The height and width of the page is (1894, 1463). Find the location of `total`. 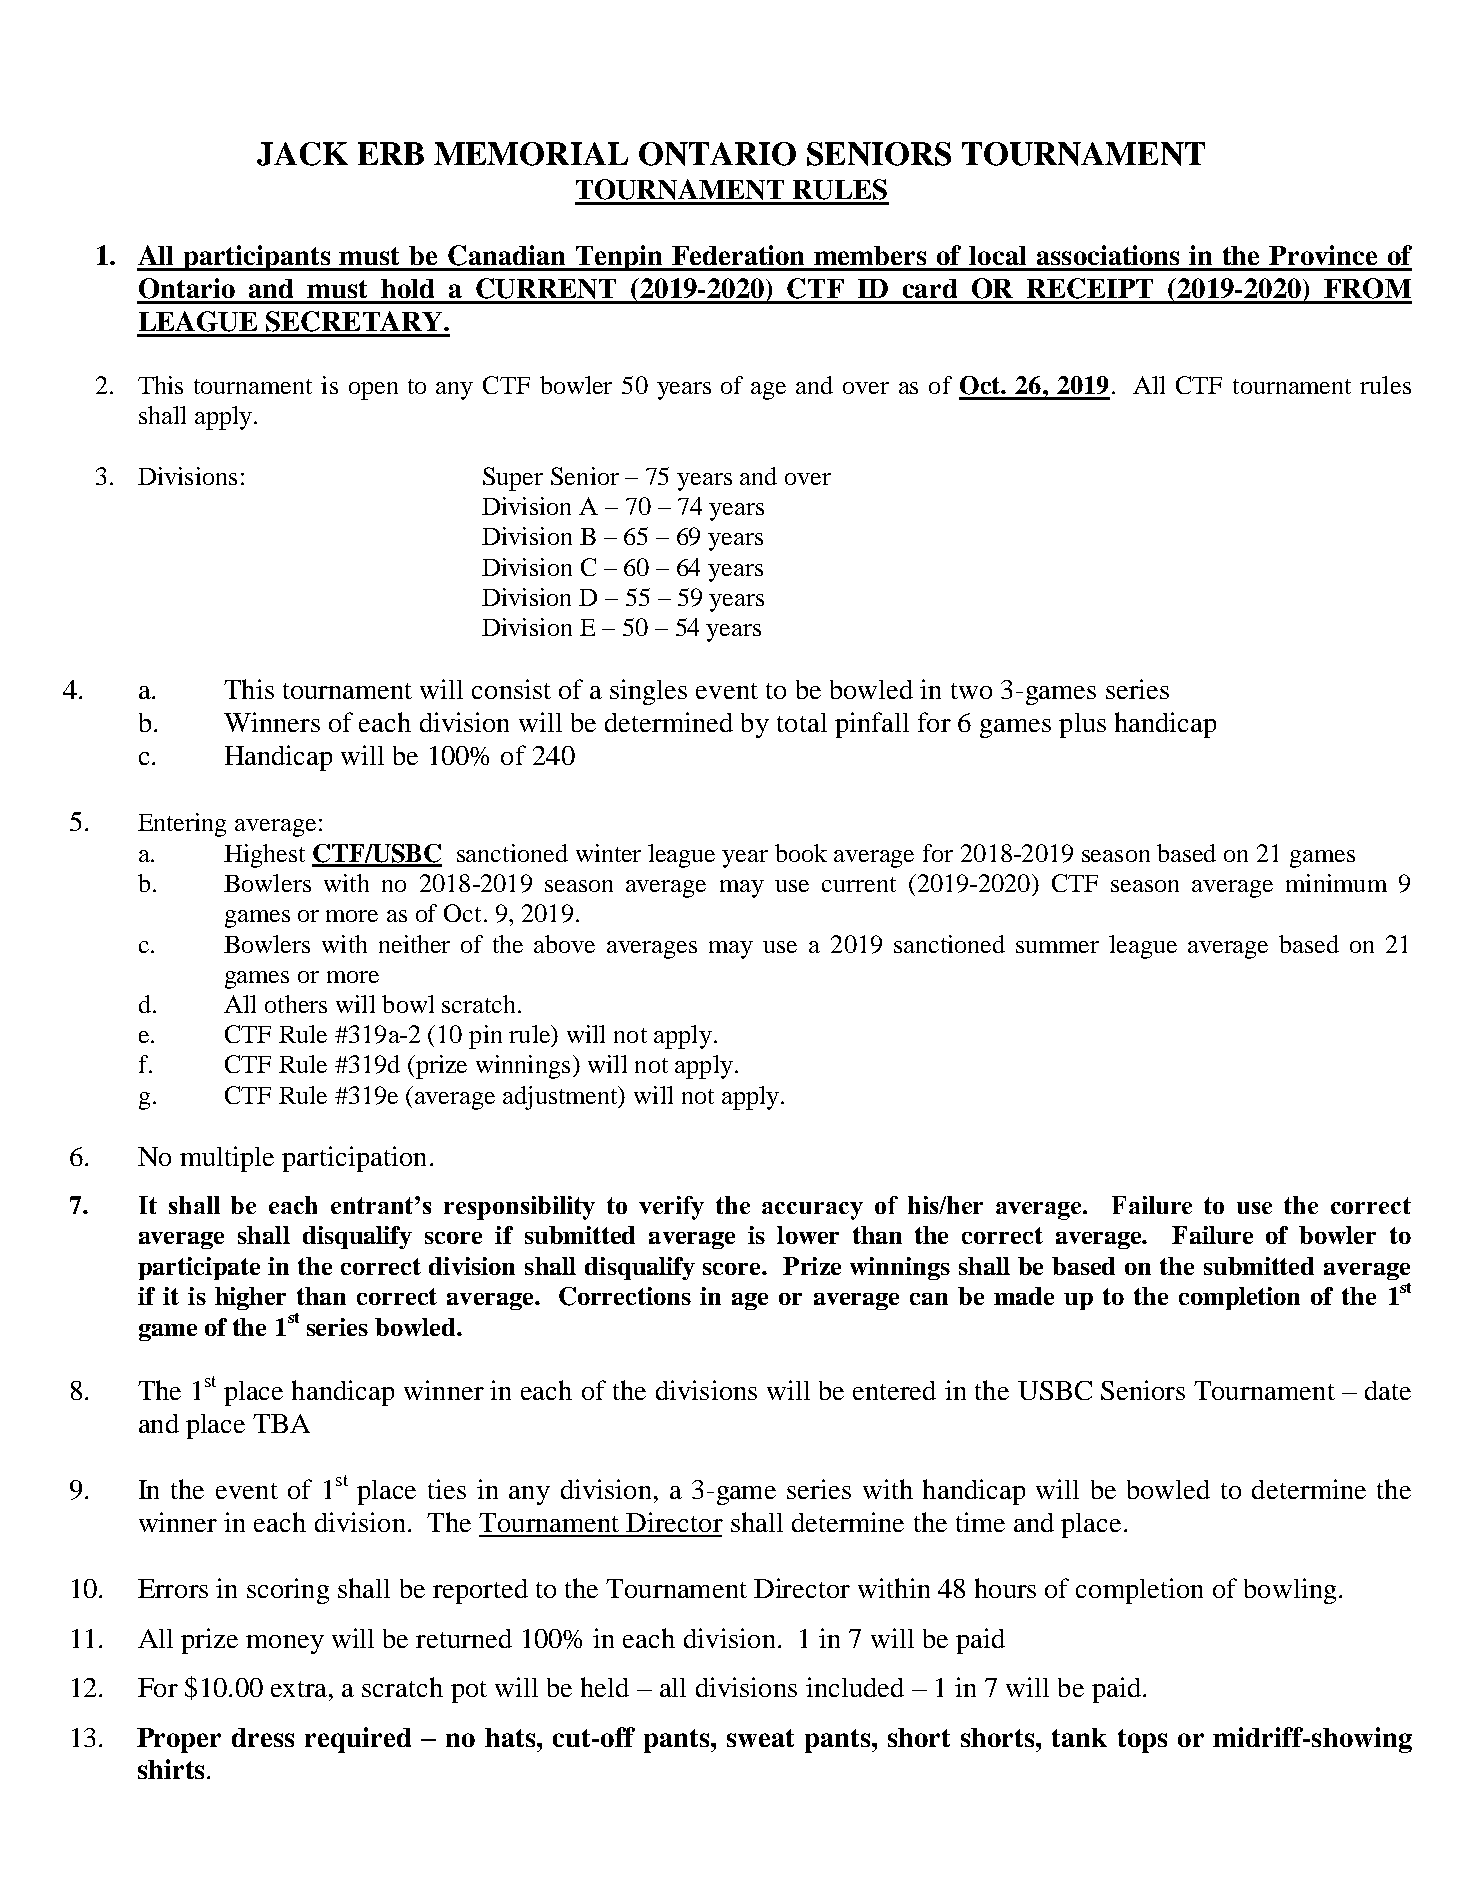

total is located at coordinates (802, 722).
